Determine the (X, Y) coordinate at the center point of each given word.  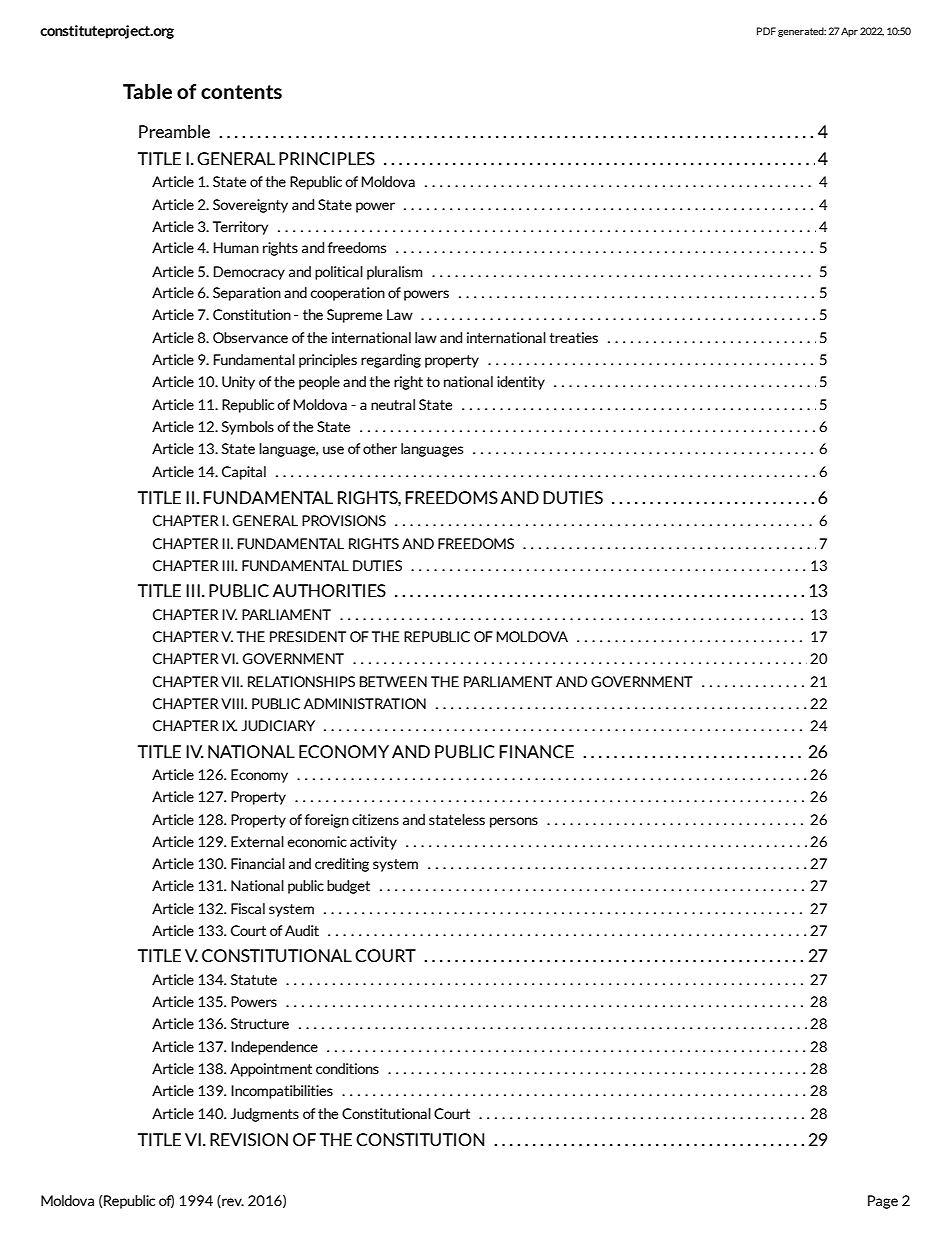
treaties (573, 337)
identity (521, 383)
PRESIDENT (308, 636)
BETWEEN (393, 681)
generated (802, 32)
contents (241, 92)
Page (883, 1202)
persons (514, 822)
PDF (766, 31)
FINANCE (536, 751)
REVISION (249, 1139)
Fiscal (248, 908)
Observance (250, 337)
